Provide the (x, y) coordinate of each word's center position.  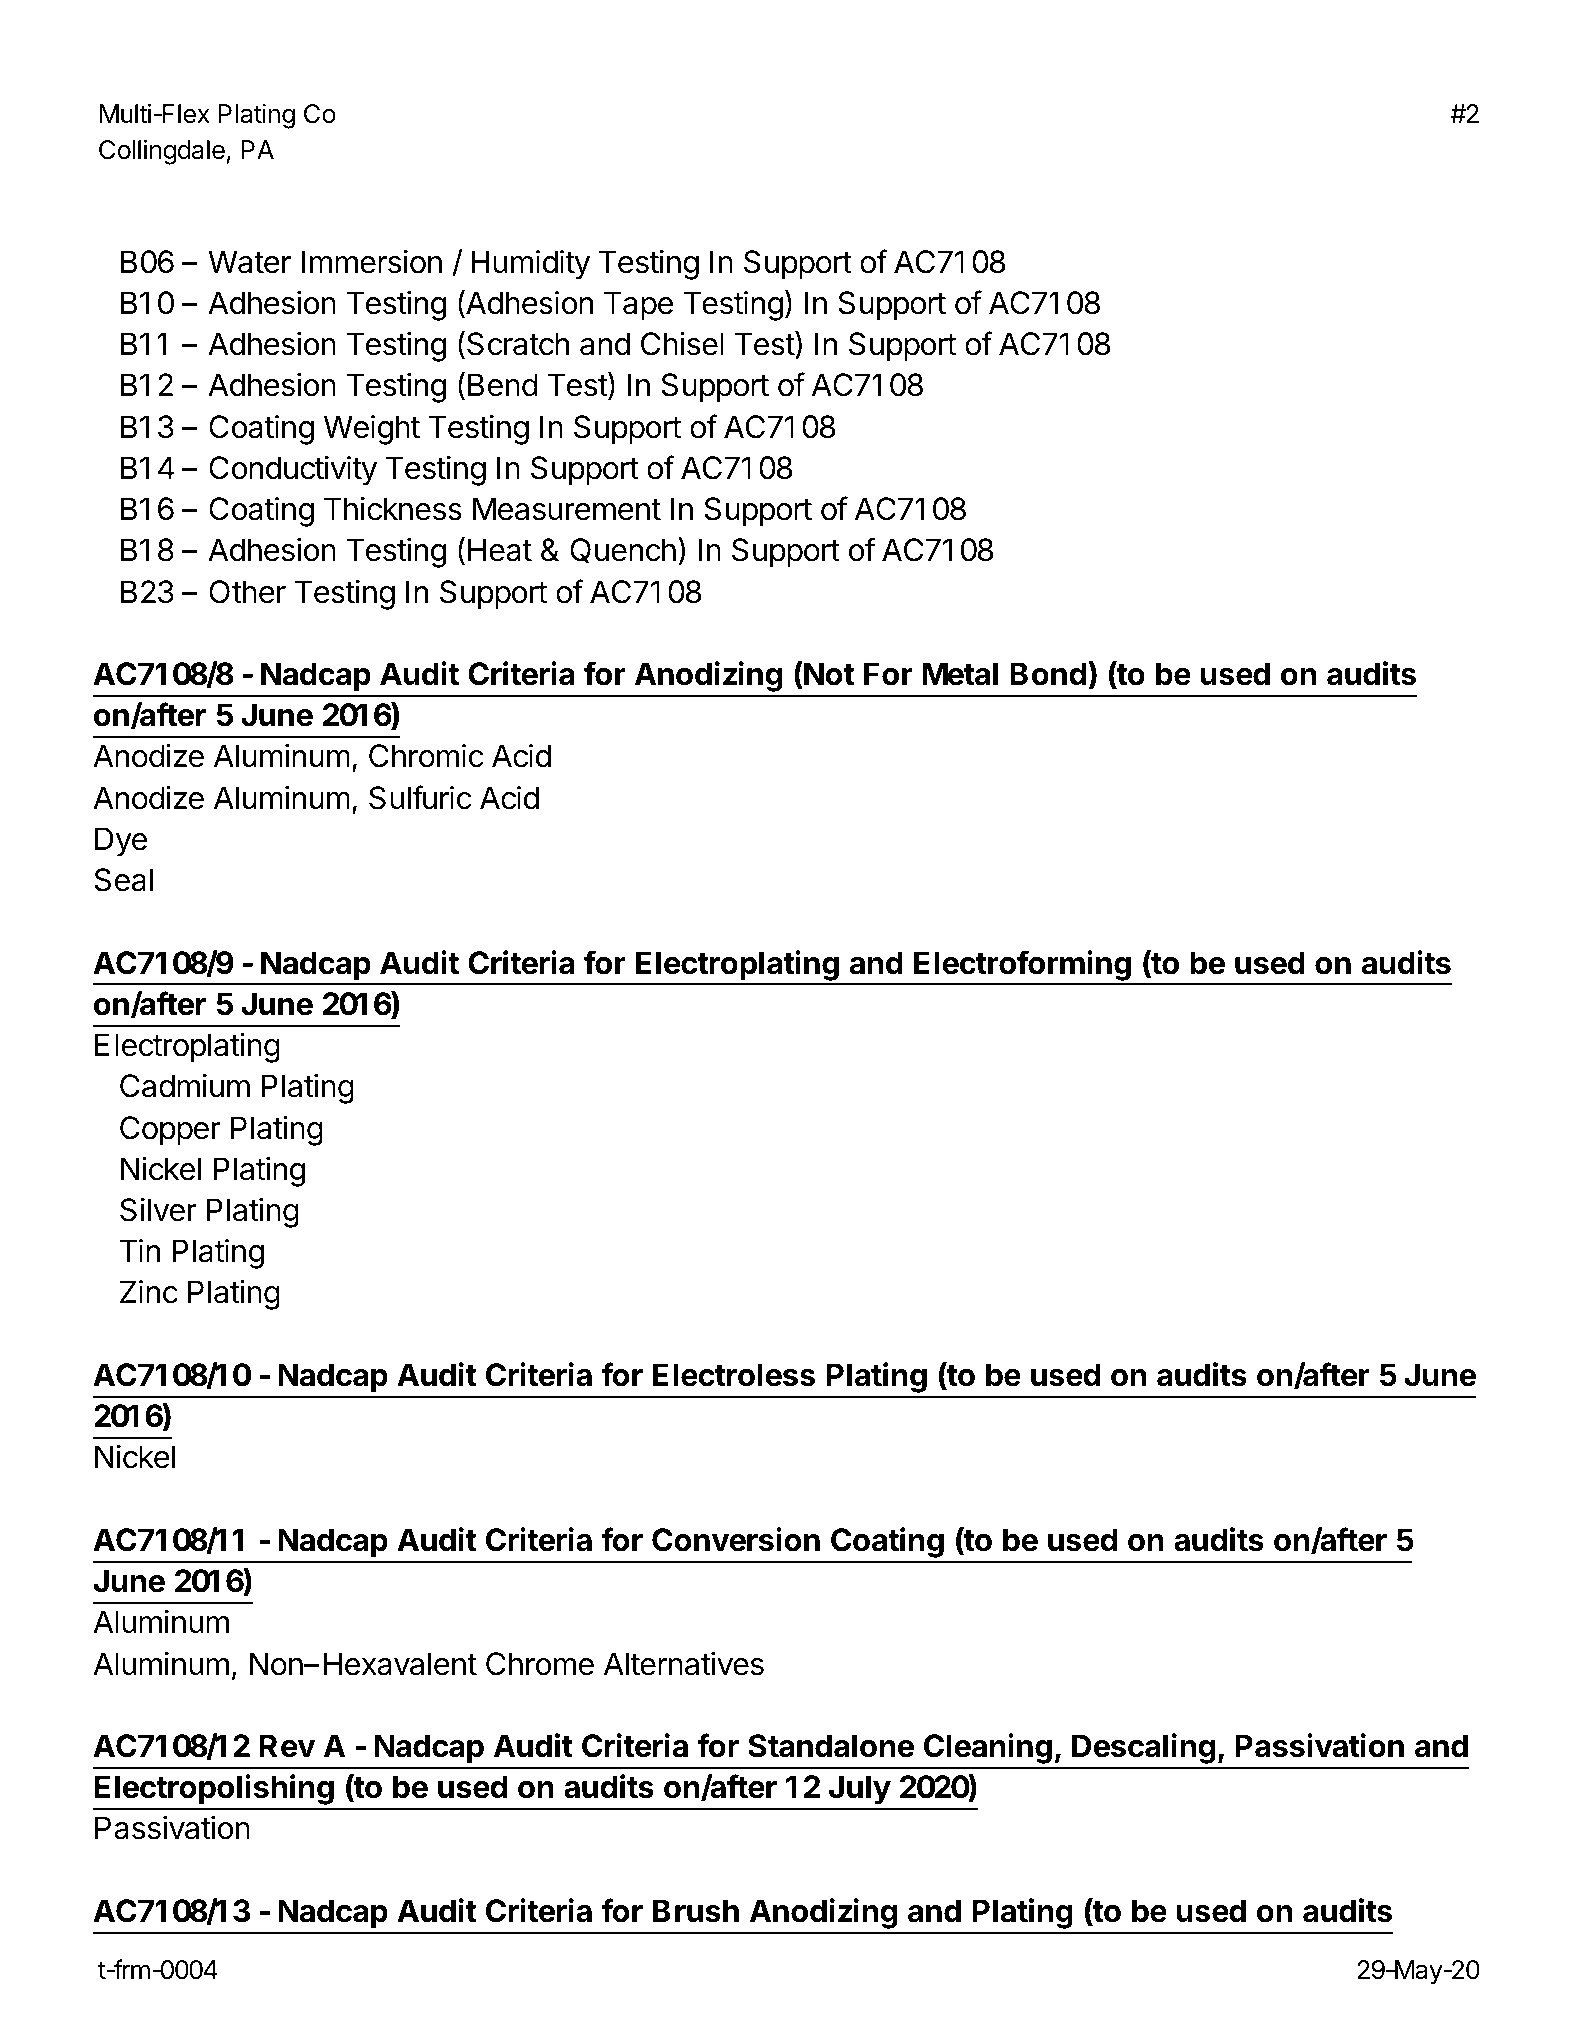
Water (249, 262)
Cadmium (185, 1086)
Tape (638, 306)
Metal (960, 674)
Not (828, 673)
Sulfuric (420, 797)
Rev (287, 1746)
